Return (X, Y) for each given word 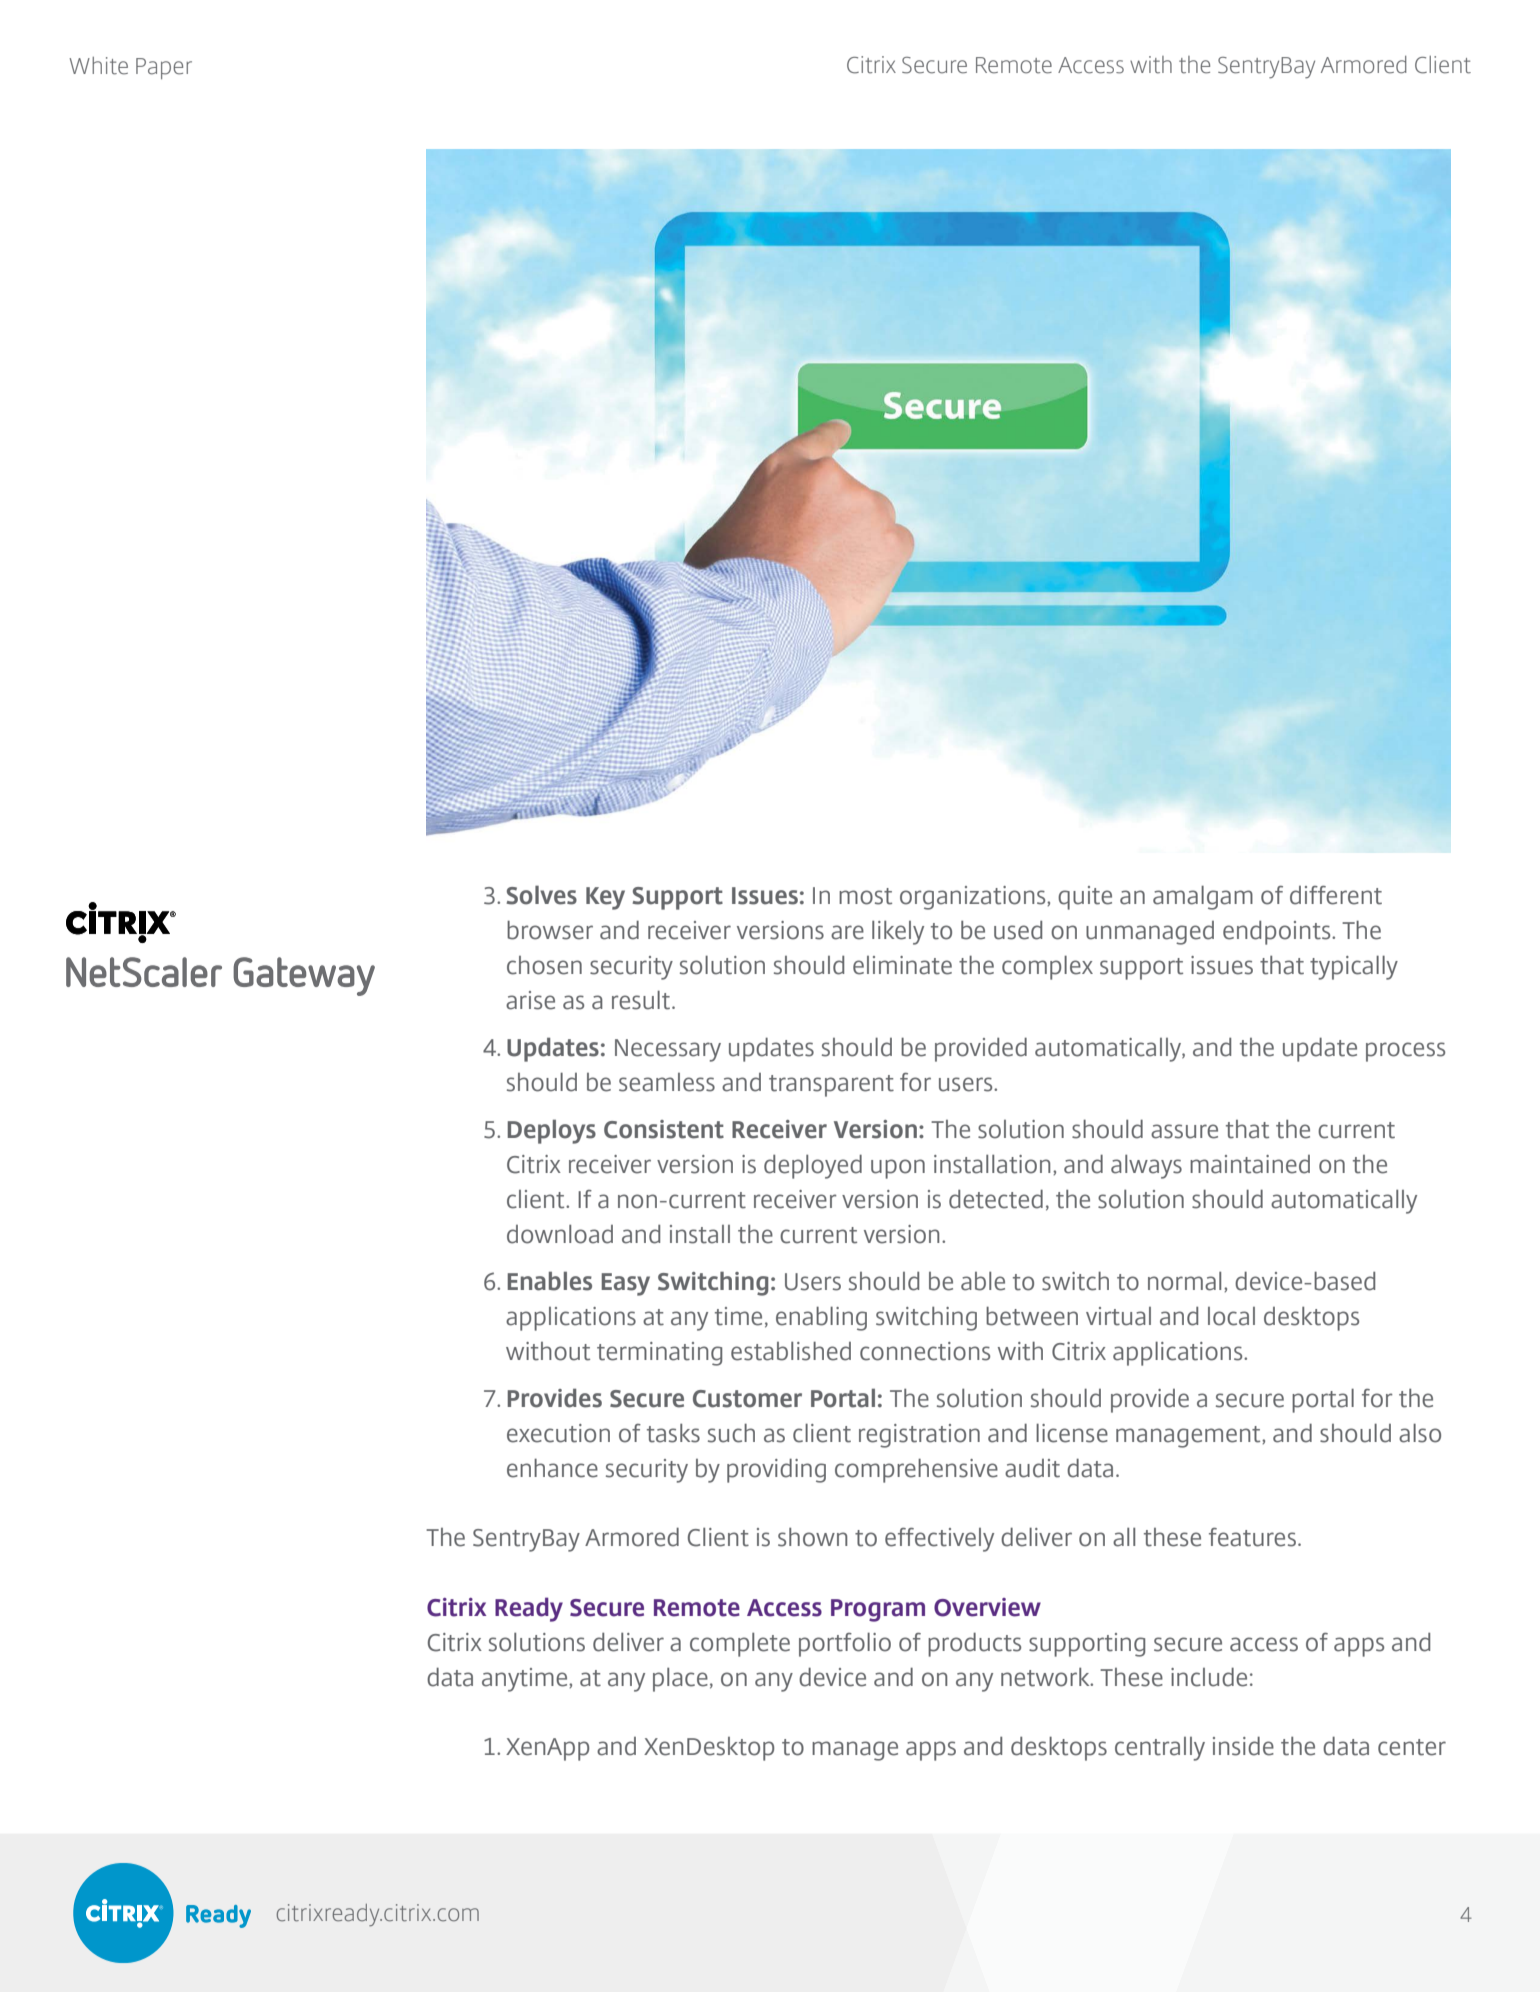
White (98, 66)
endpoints (1278, 933)
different (1336, 895)
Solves (542, 895)
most (865, 896)
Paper (164, 68)
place (680, 1680)
